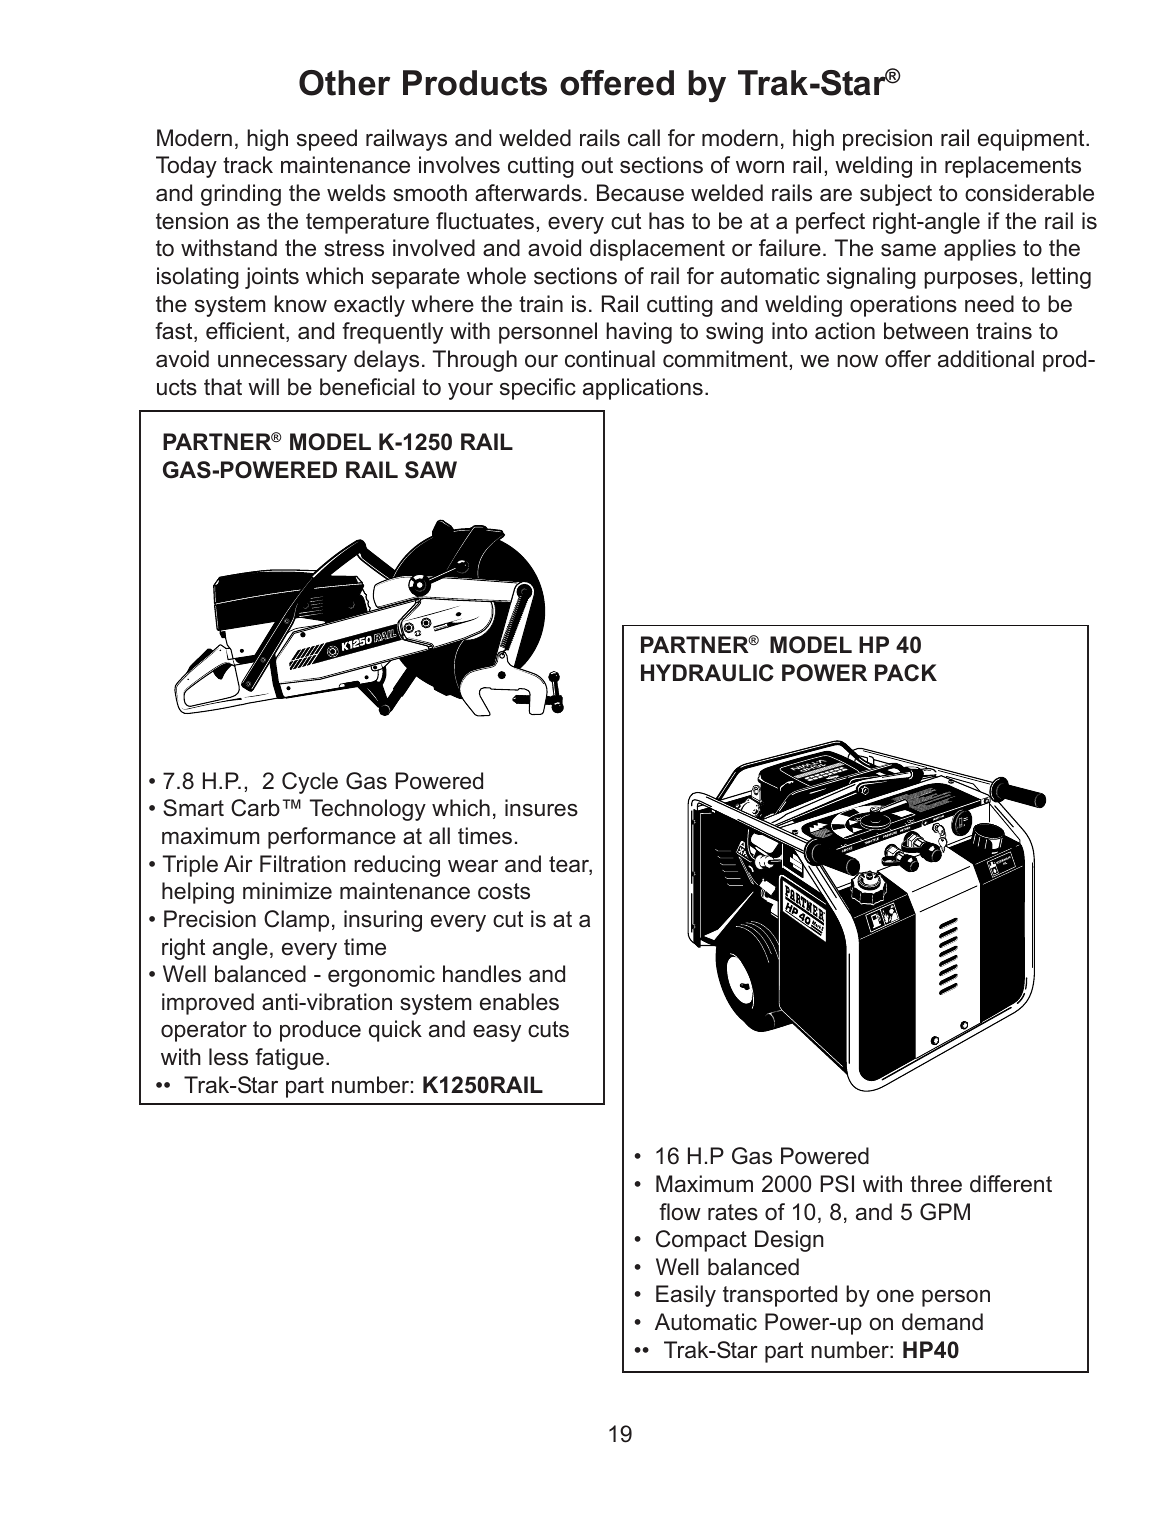 The height and width of the screenshot is (1521, 1175). I want to click on applications, so click(643, 389).
